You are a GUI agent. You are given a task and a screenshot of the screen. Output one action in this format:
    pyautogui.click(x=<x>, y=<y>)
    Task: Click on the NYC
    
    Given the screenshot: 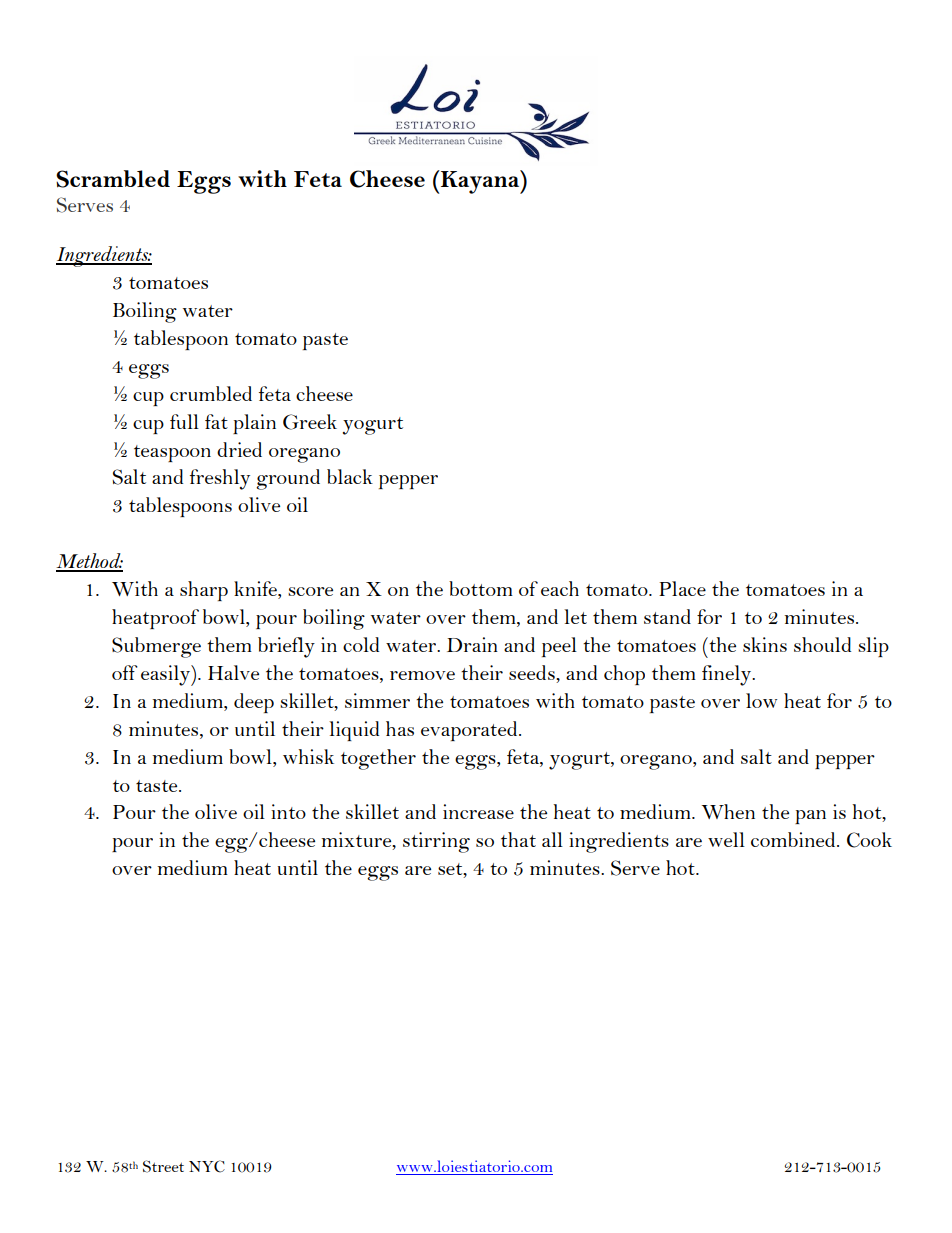 What is the action you would take?
    pyautogui.click(x=207, y=1166)
